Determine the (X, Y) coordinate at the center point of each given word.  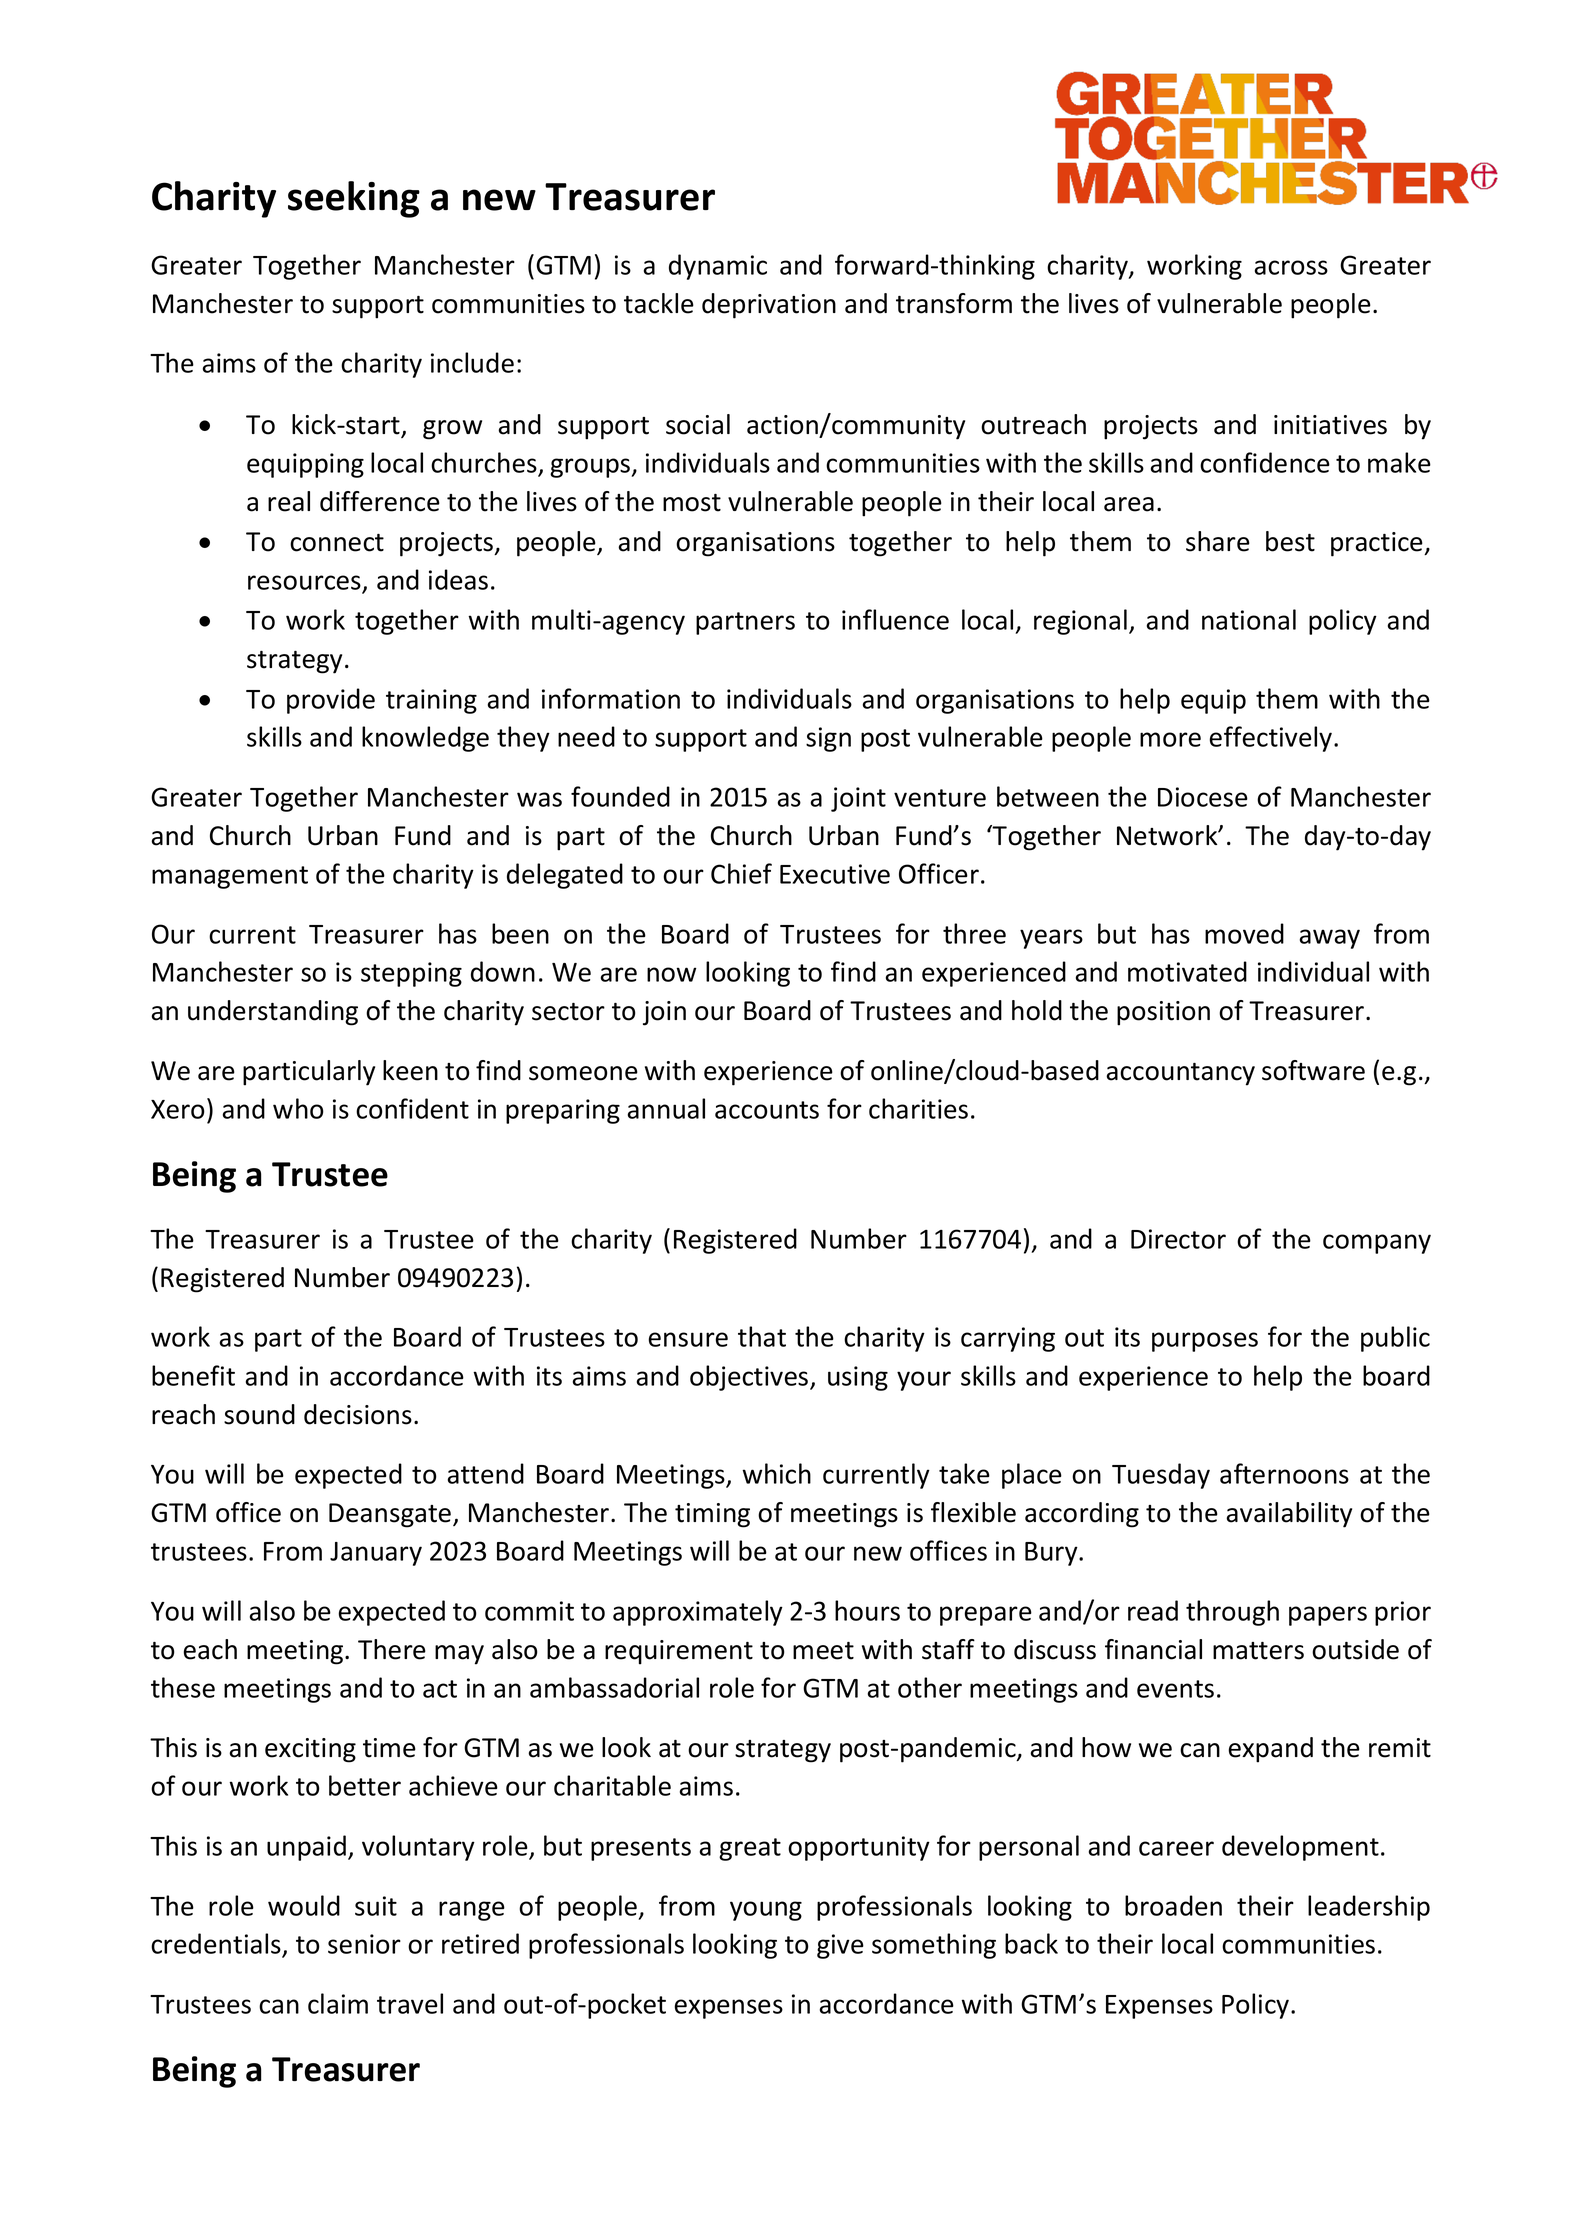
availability (1289, 1515)
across (1291, 267)
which (776, 1473)
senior (364, 1944)
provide (331, 701)
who (298, 1108)
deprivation (769, 306)
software (1313, 1070)
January (376, 1554)
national (1249, 619)
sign (828, 739)
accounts (767, 1110)
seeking (354, 199)
